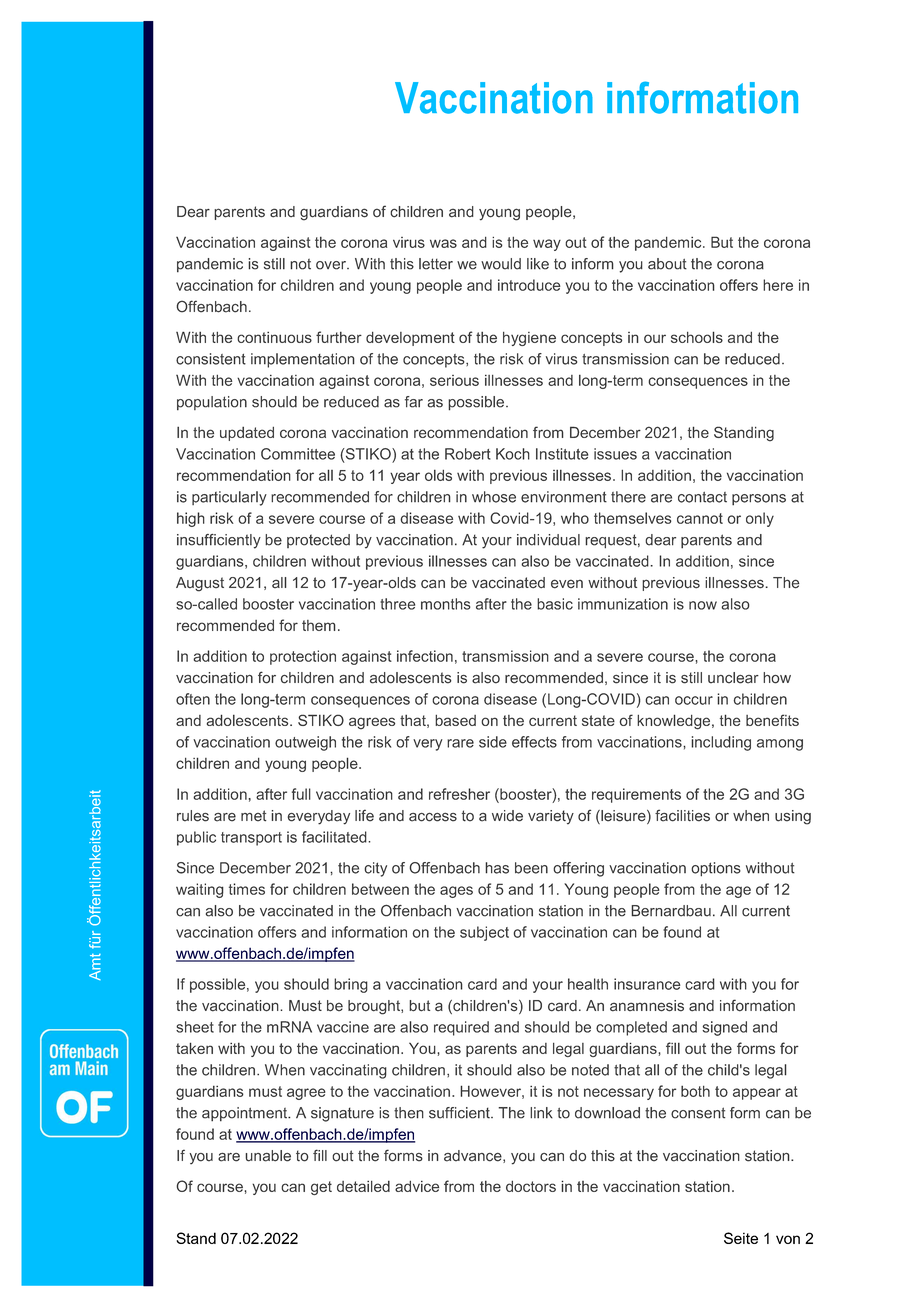 The image size is (924, 1308). Describe the element at coordinates (716, 869) in the screenshot. I see `options` at that location.
